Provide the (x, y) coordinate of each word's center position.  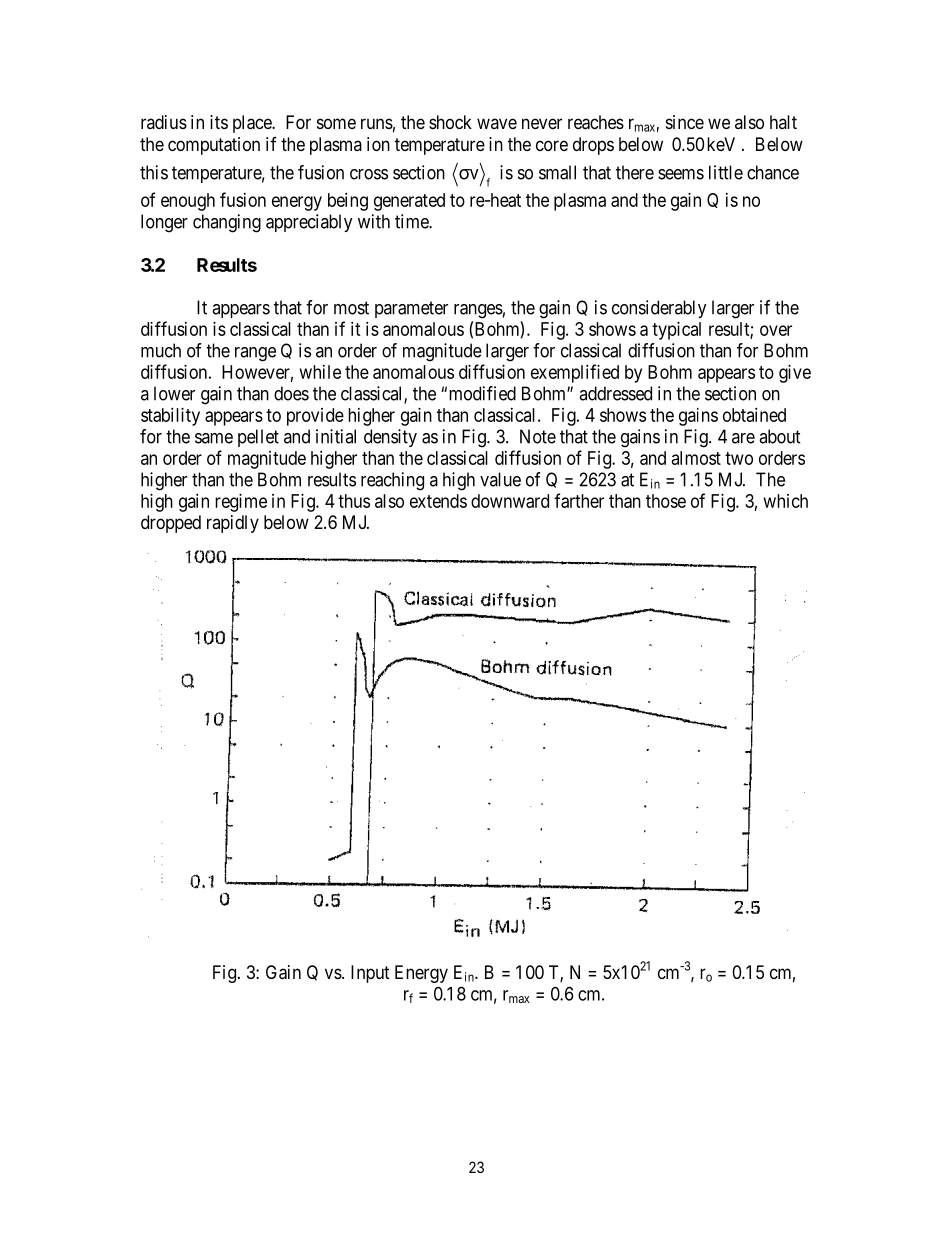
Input (370, 974)
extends (438, 501)
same (214, 438)
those (666, 501)
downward (510, 501)
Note (538, 436)
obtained (754, 415)
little (726, 172)
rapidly (233, 524)
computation (214, 146)
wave (497, 123)
